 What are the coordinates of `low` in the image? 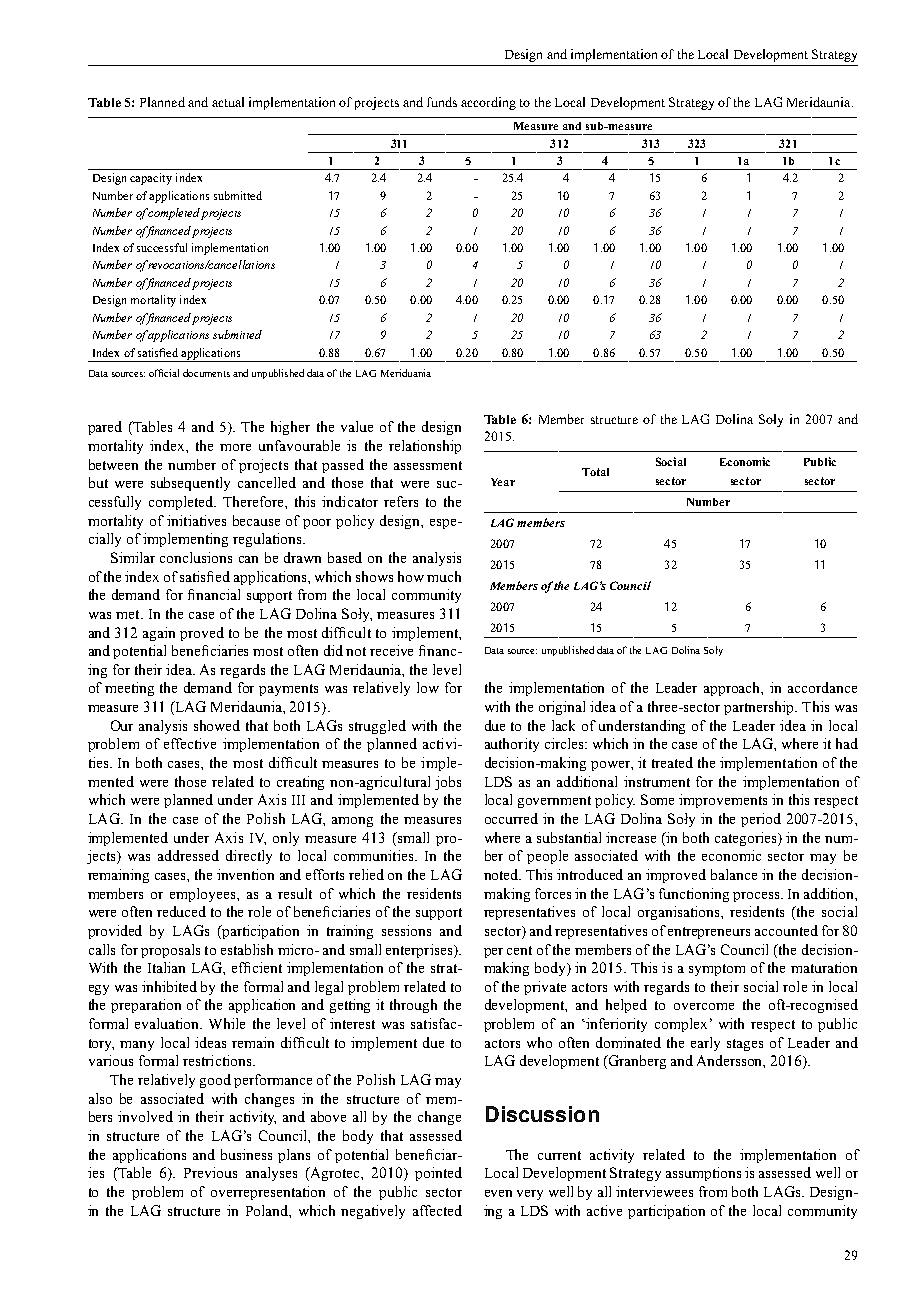 It's located at (428, 687).
